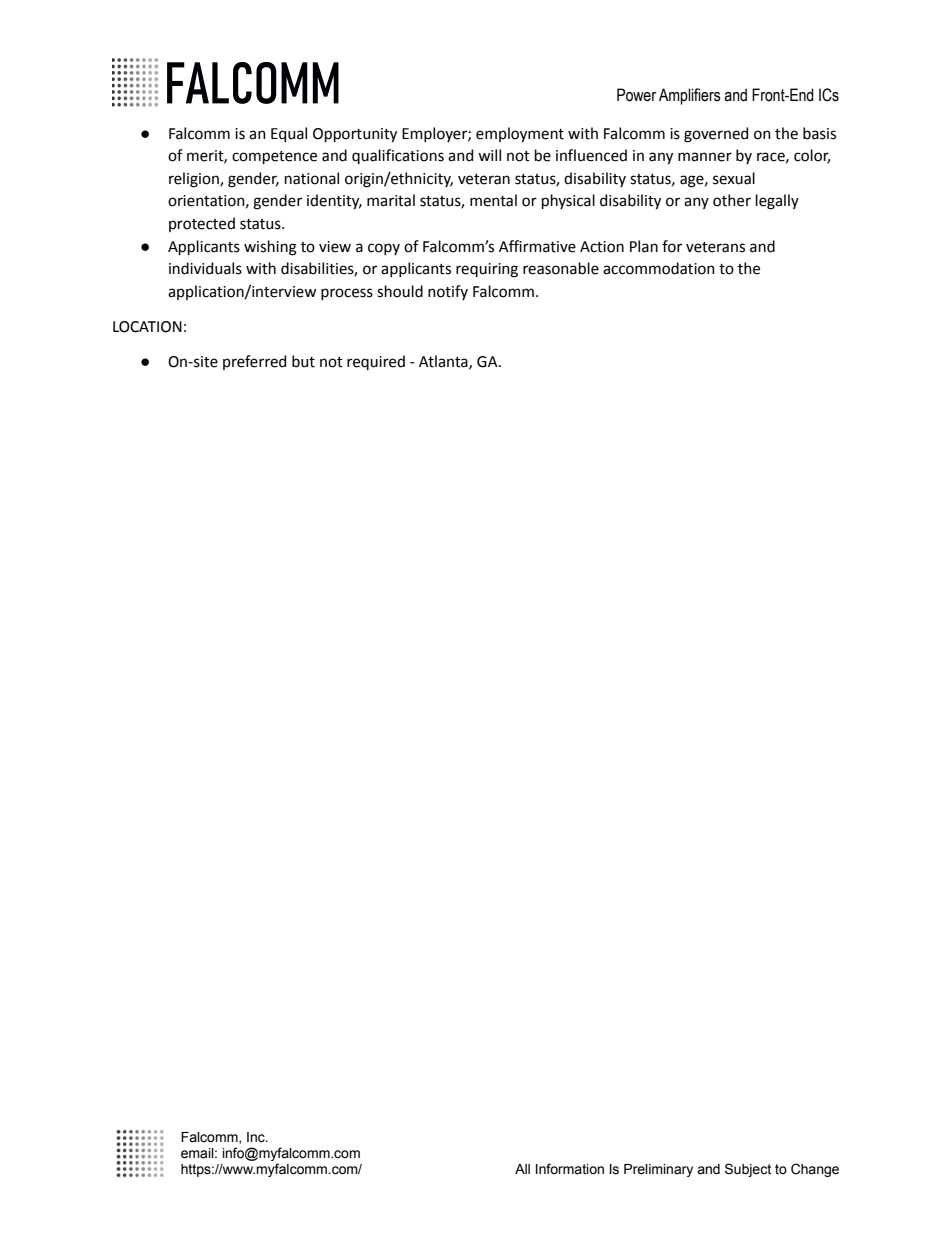 This screenshot has height=1233, width=952. I want to click on will, so click(489, 155).
